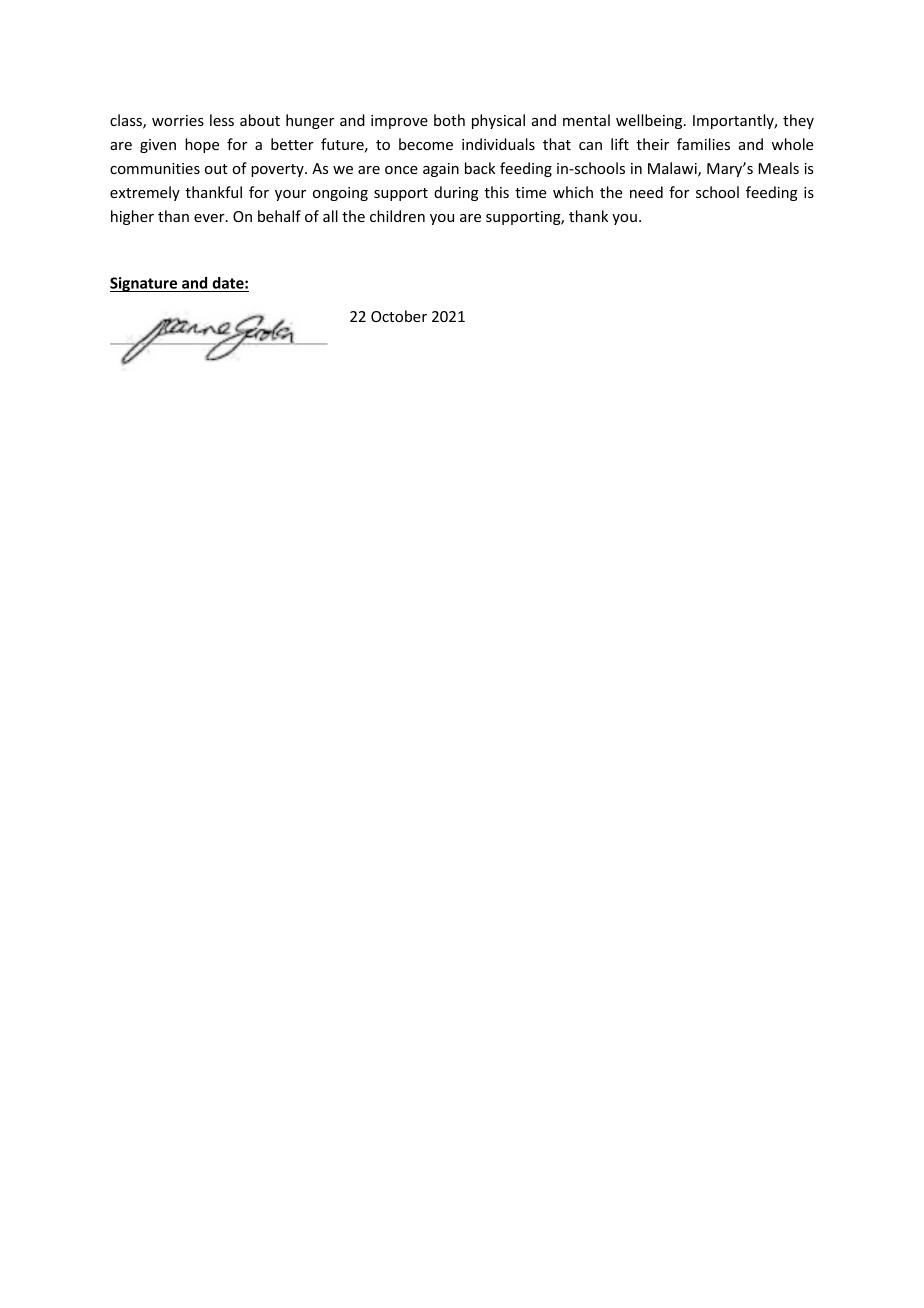 The width and height of the page is (924, 1308). Describe the element at coordinates (145, 284) in the page. I see `Signature` at that location.
